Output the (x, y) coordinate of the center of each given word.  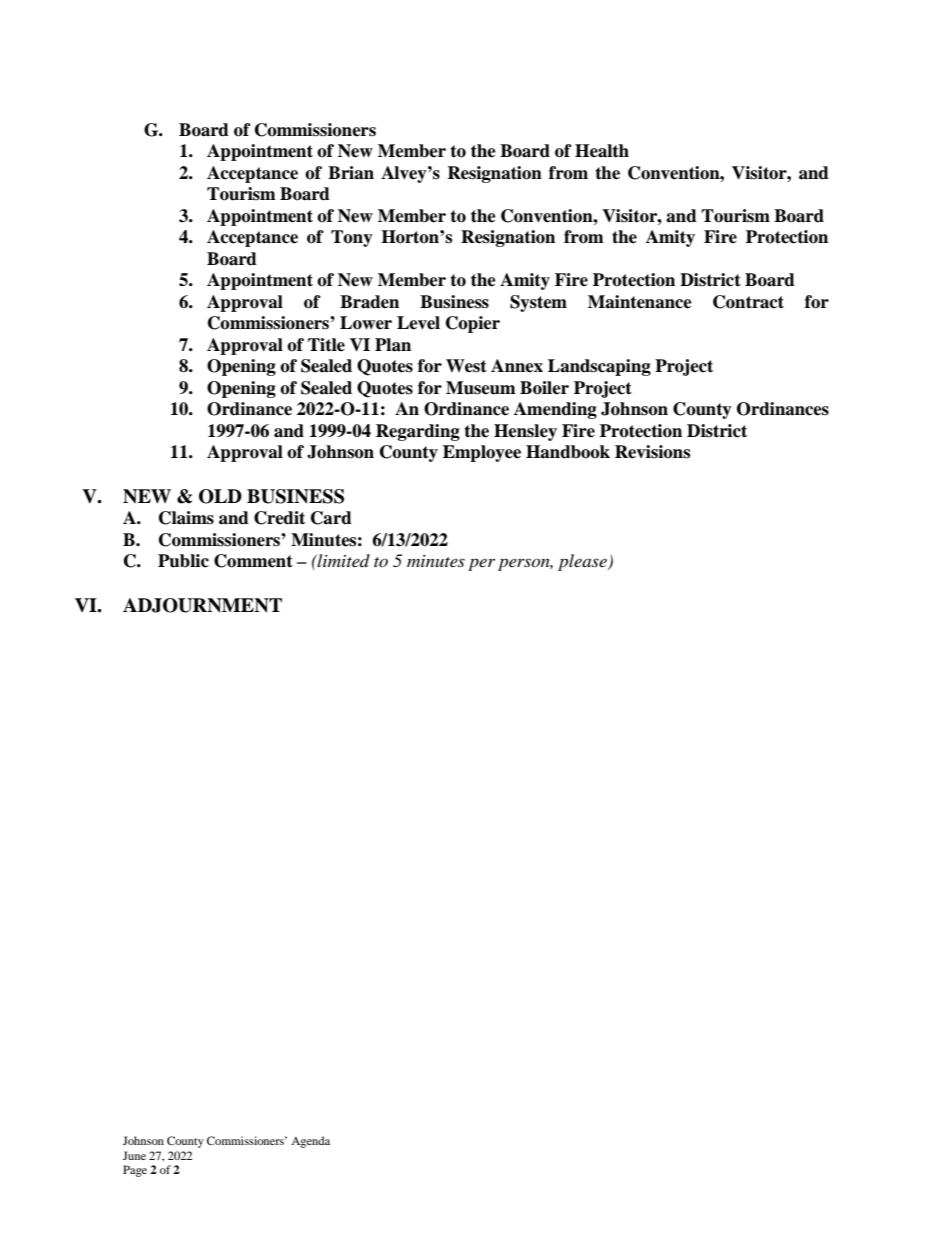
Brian (351, 173)
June (134, 1155)
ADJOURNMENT (202, 605)
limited (343, 560)
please (583, 562)
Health (602, 151)
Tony (352, 238)
